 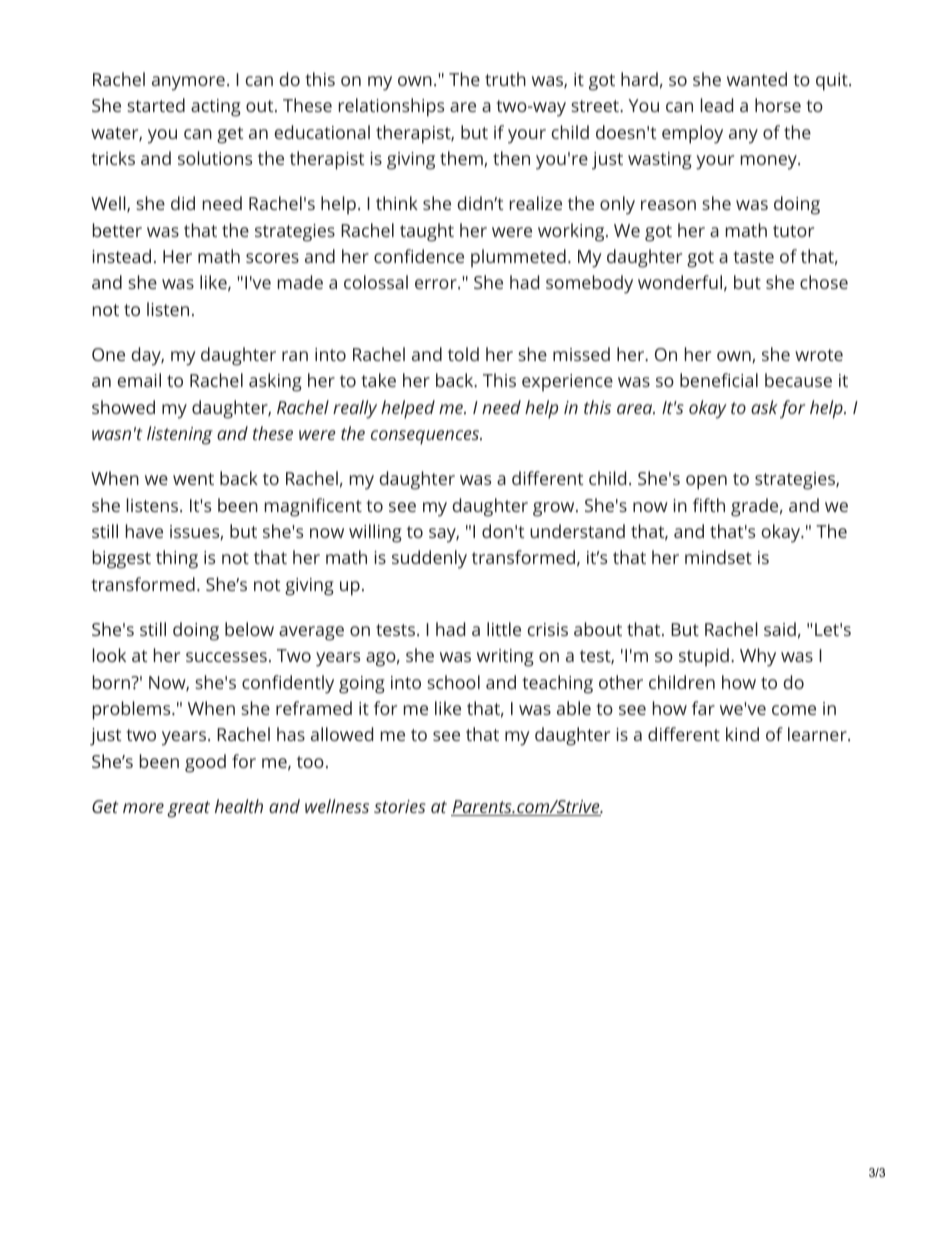 What do you see at coordinates (400, 806) in the screenshot?
I see `stories` at bounding box center [400, 806].
